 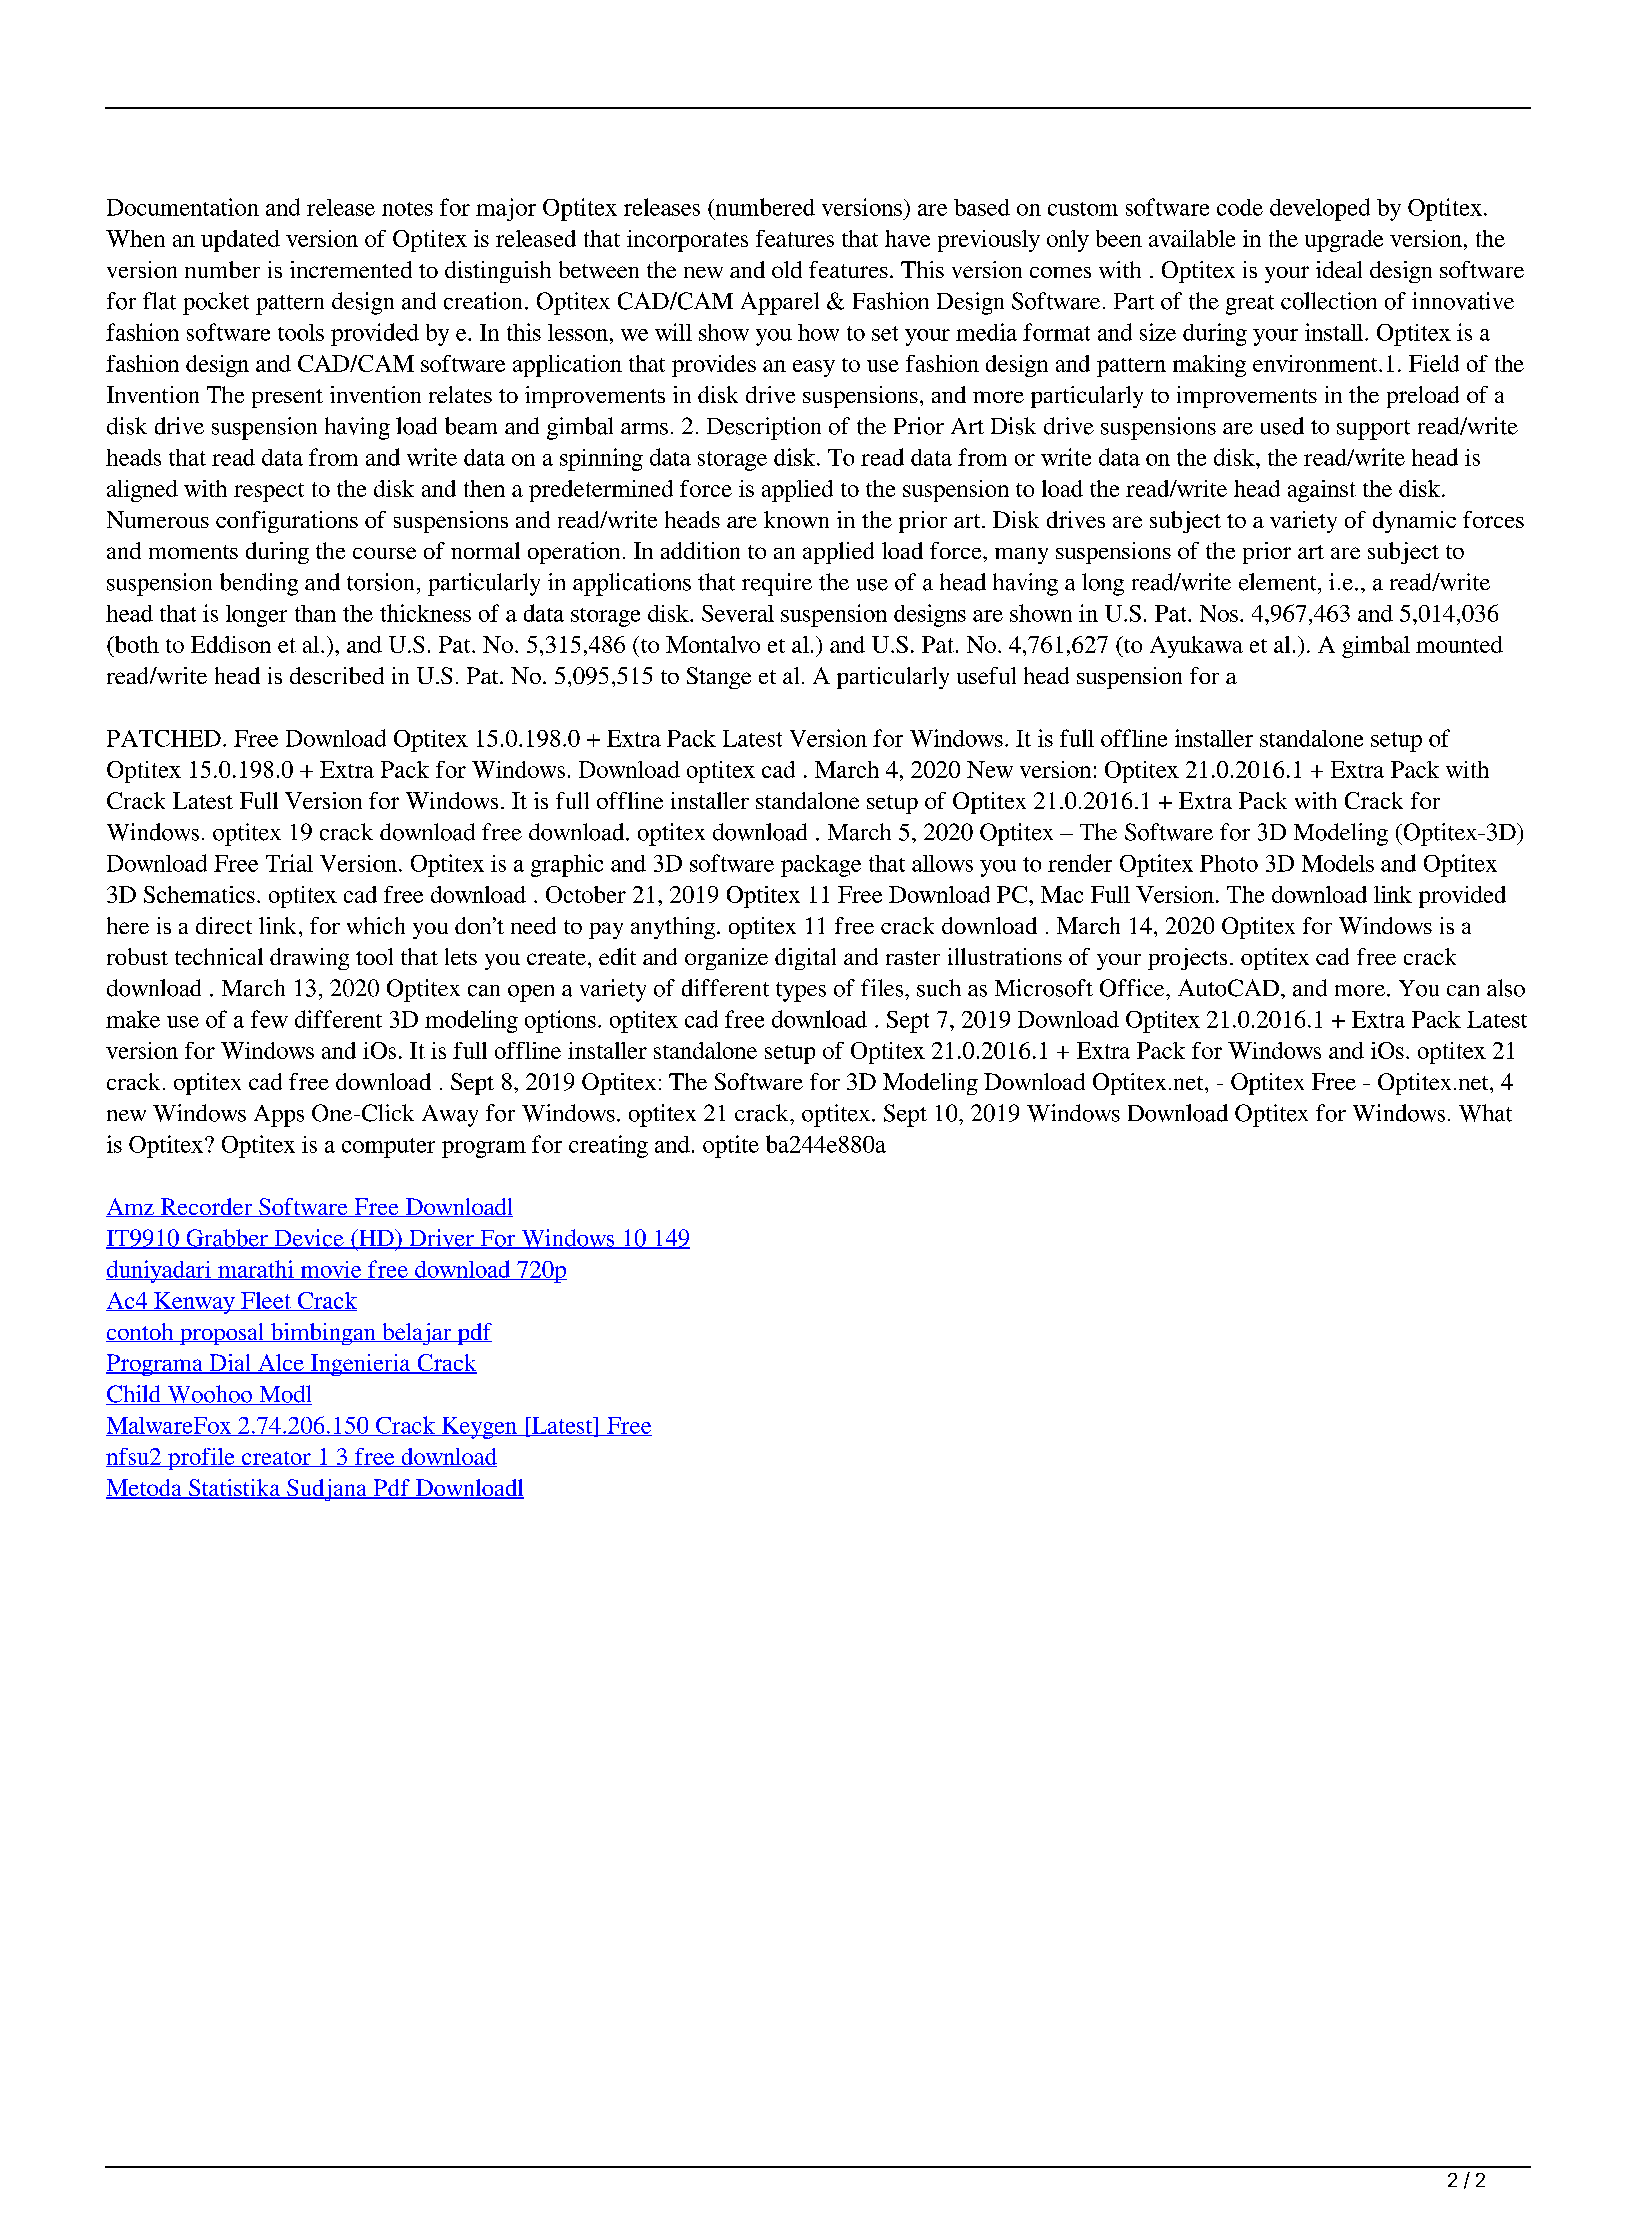 I want to click on What, so click(x=1485, y=1113).
